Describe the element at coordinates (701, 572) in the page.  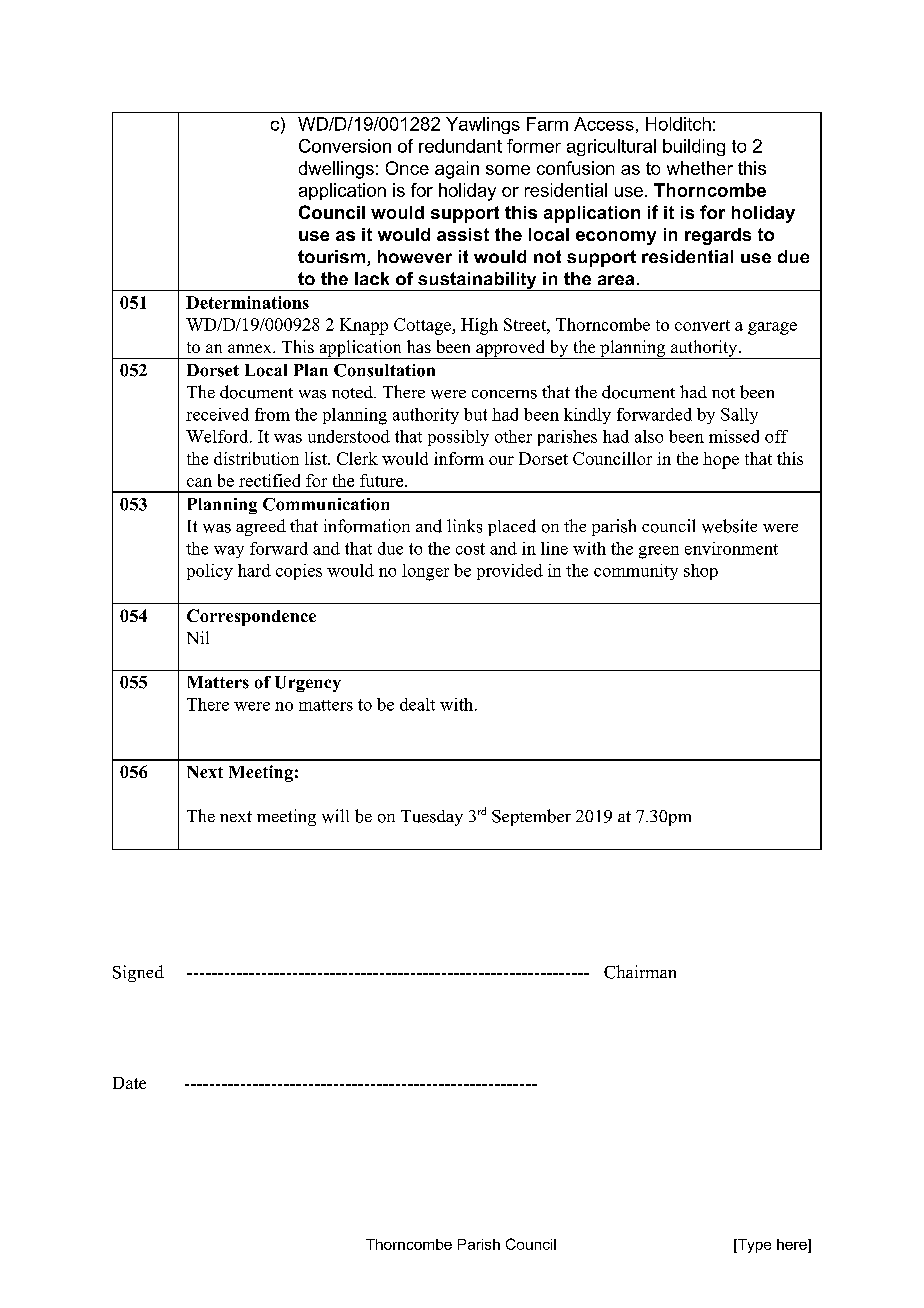
I see `shop` at that location.
